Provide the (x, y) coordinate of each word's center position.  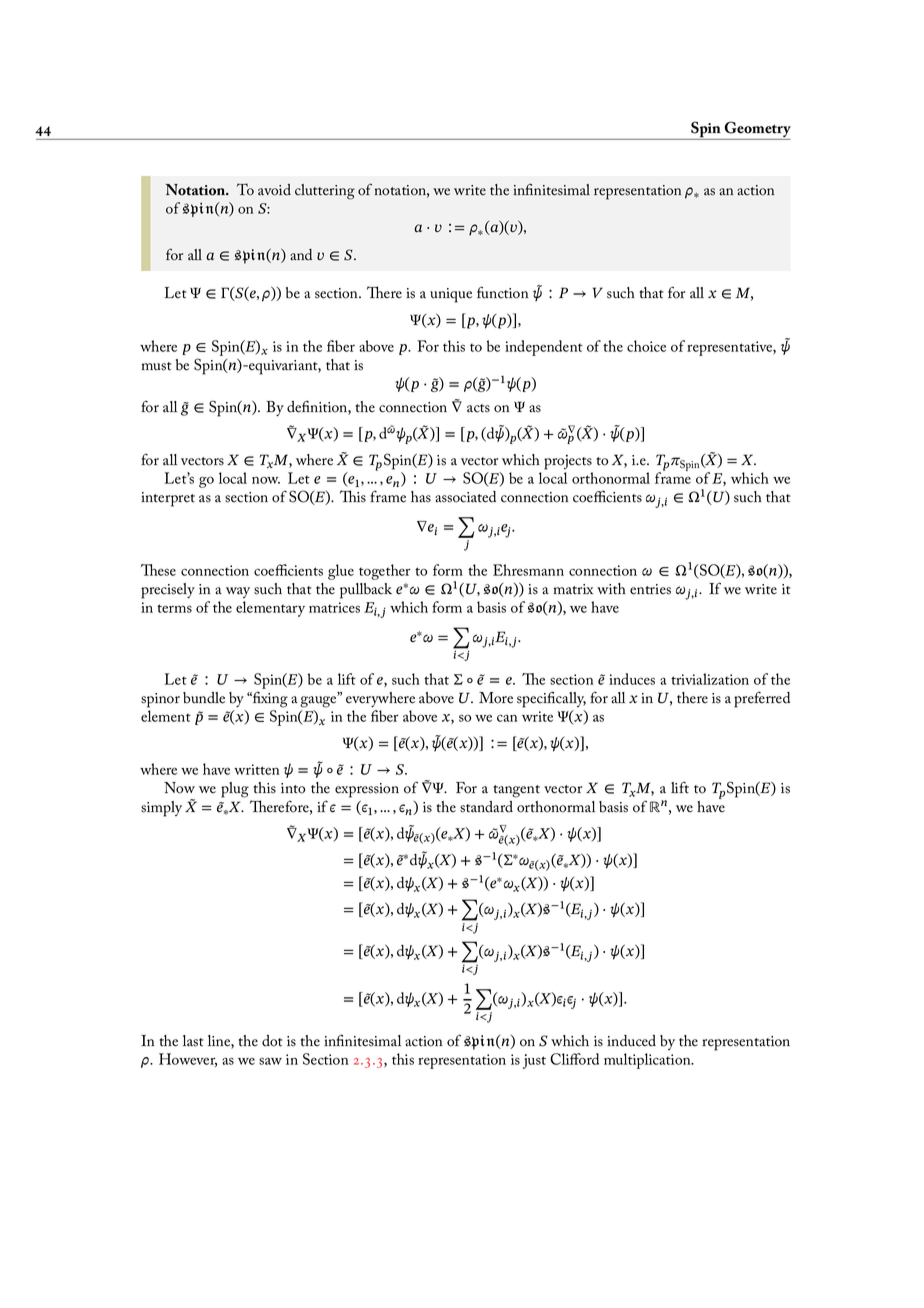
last (193, 1041)
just (534, 1061)
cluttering (325, 192)
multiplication (648, 1061)
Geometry (757, 130)
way (238, 592)
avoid (274, 190)
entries (650, 589)
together (385, 572)
